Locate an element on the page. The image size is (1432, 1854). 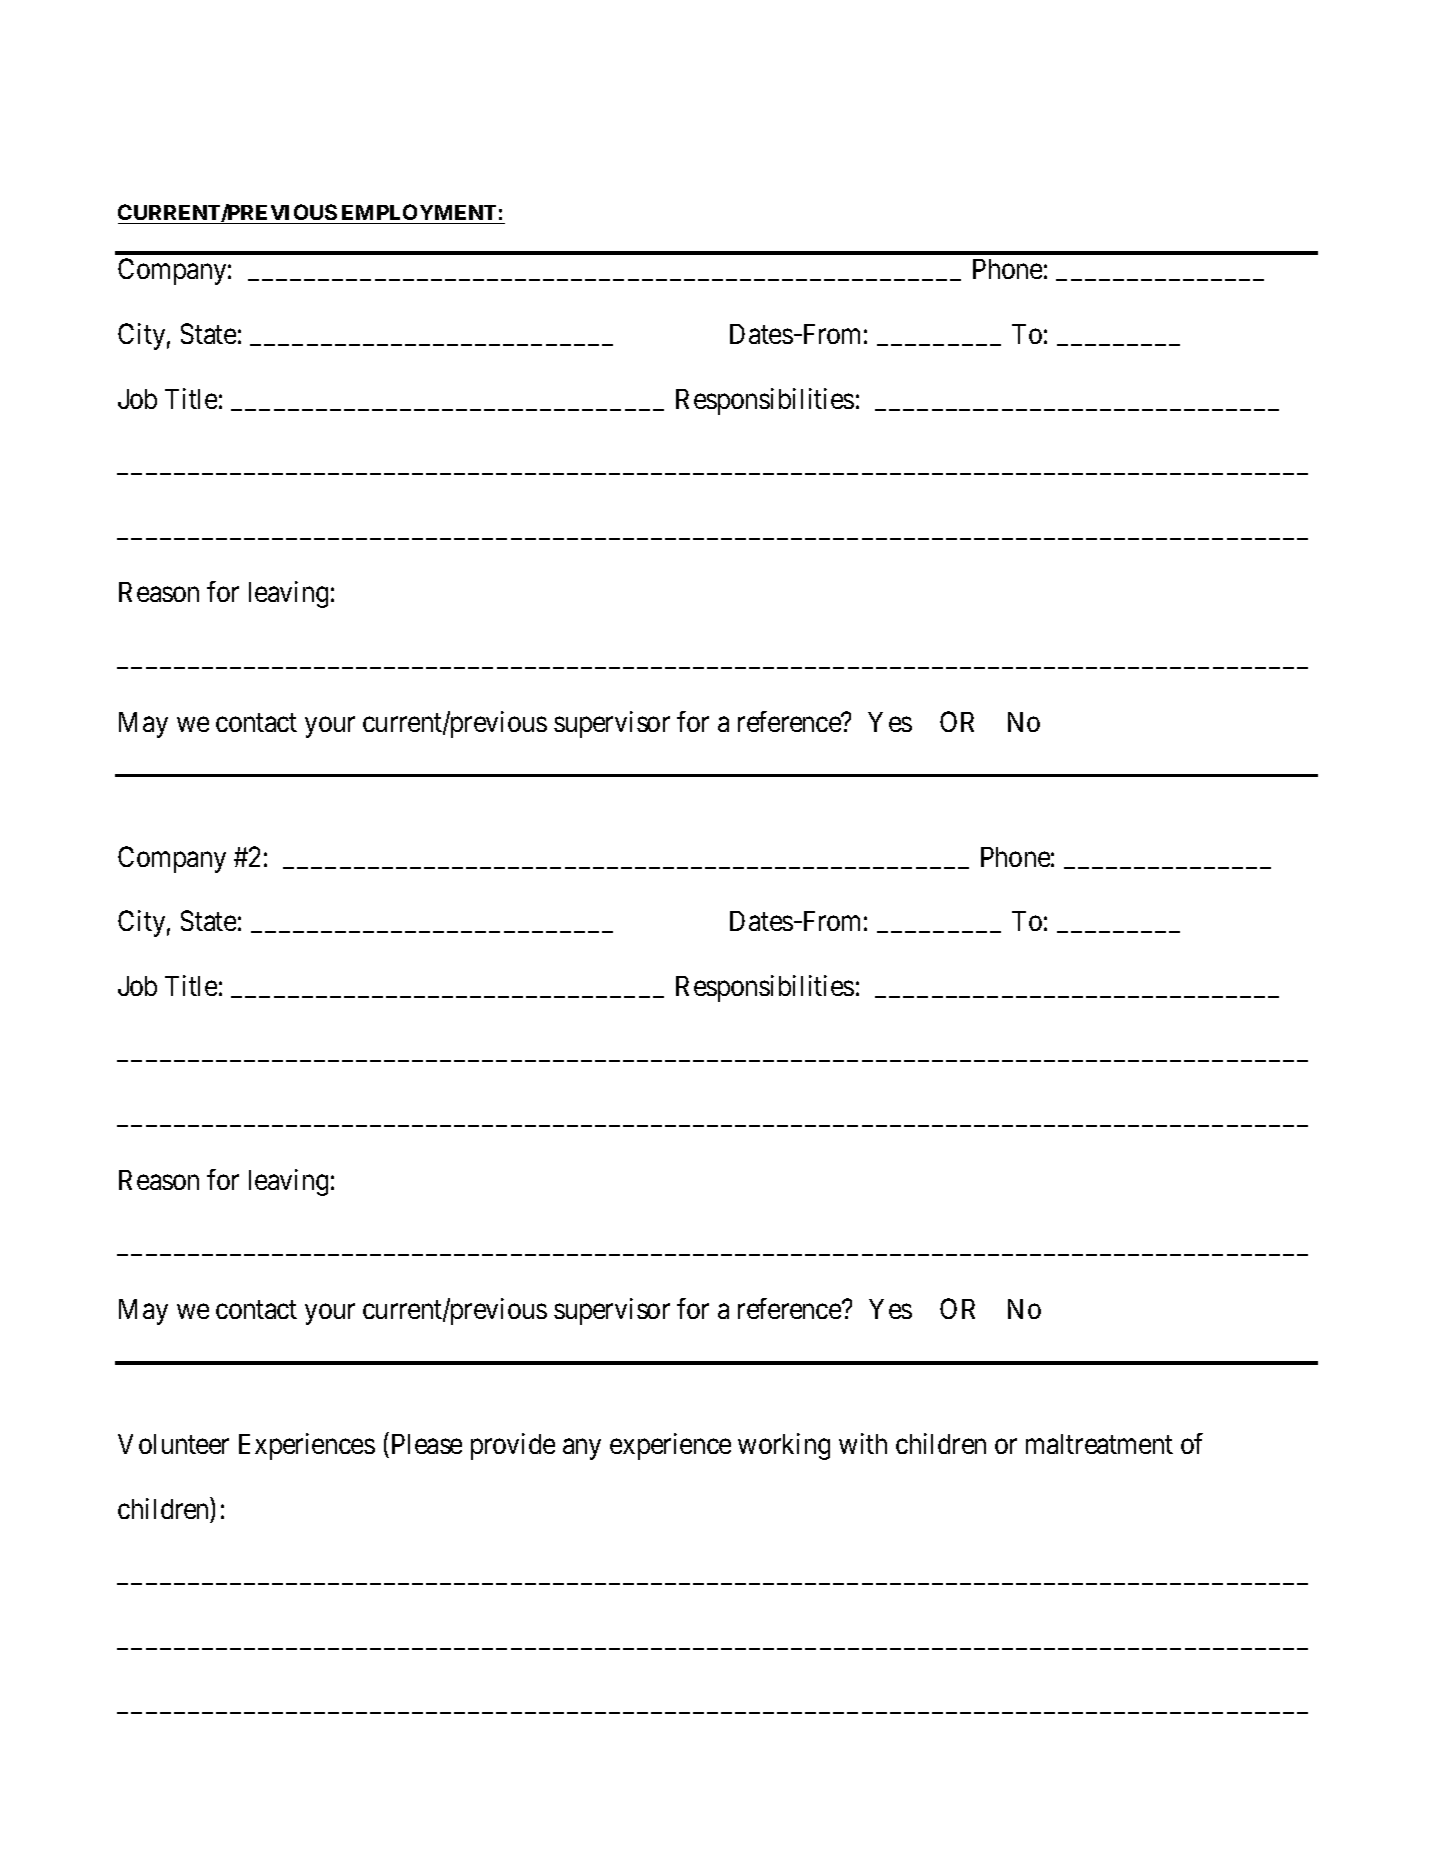
with is located at coordinates (863, 1443).
